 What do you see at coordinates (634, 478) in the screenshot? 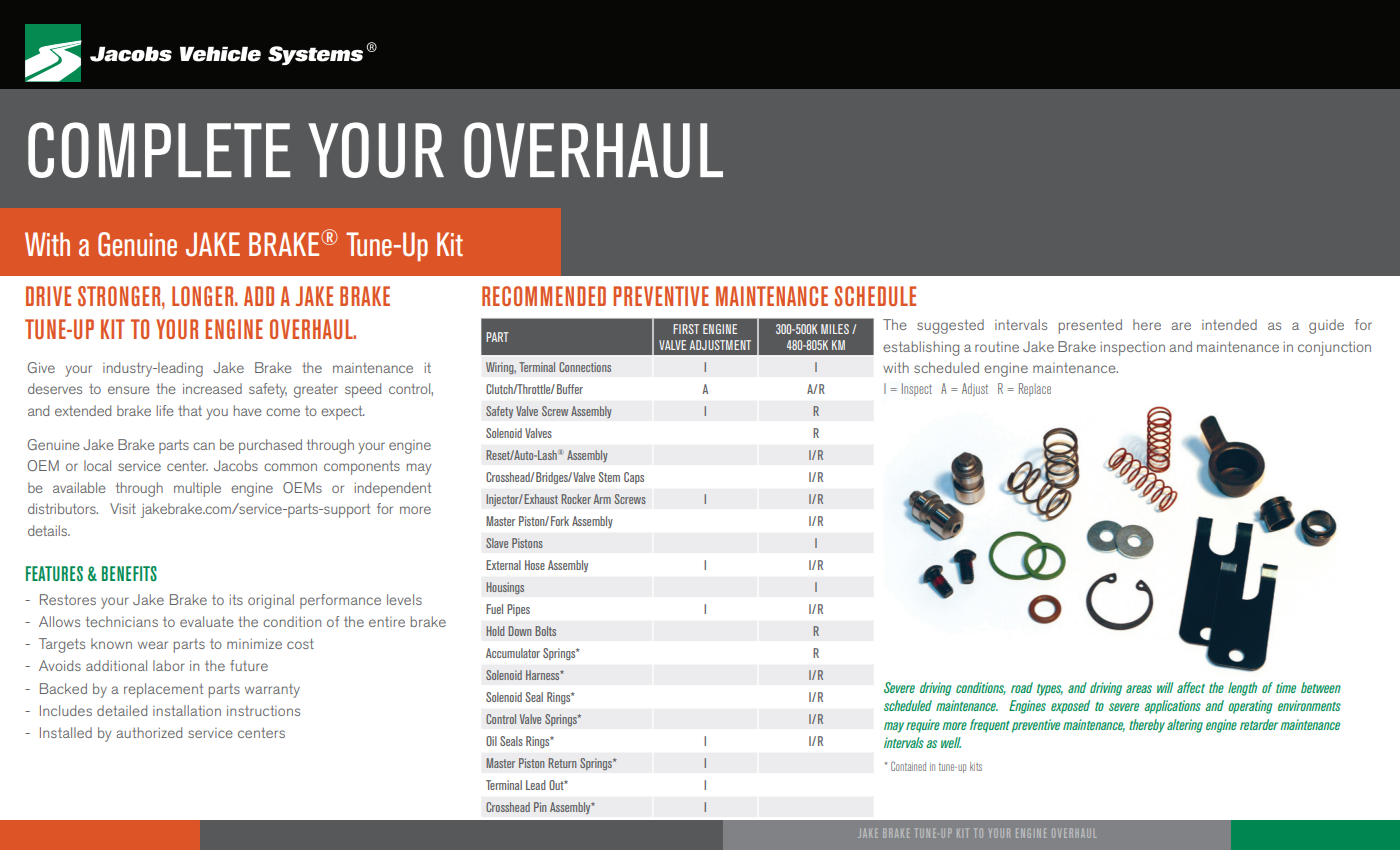
I see `Caps` at bounding box center [634, 478].
